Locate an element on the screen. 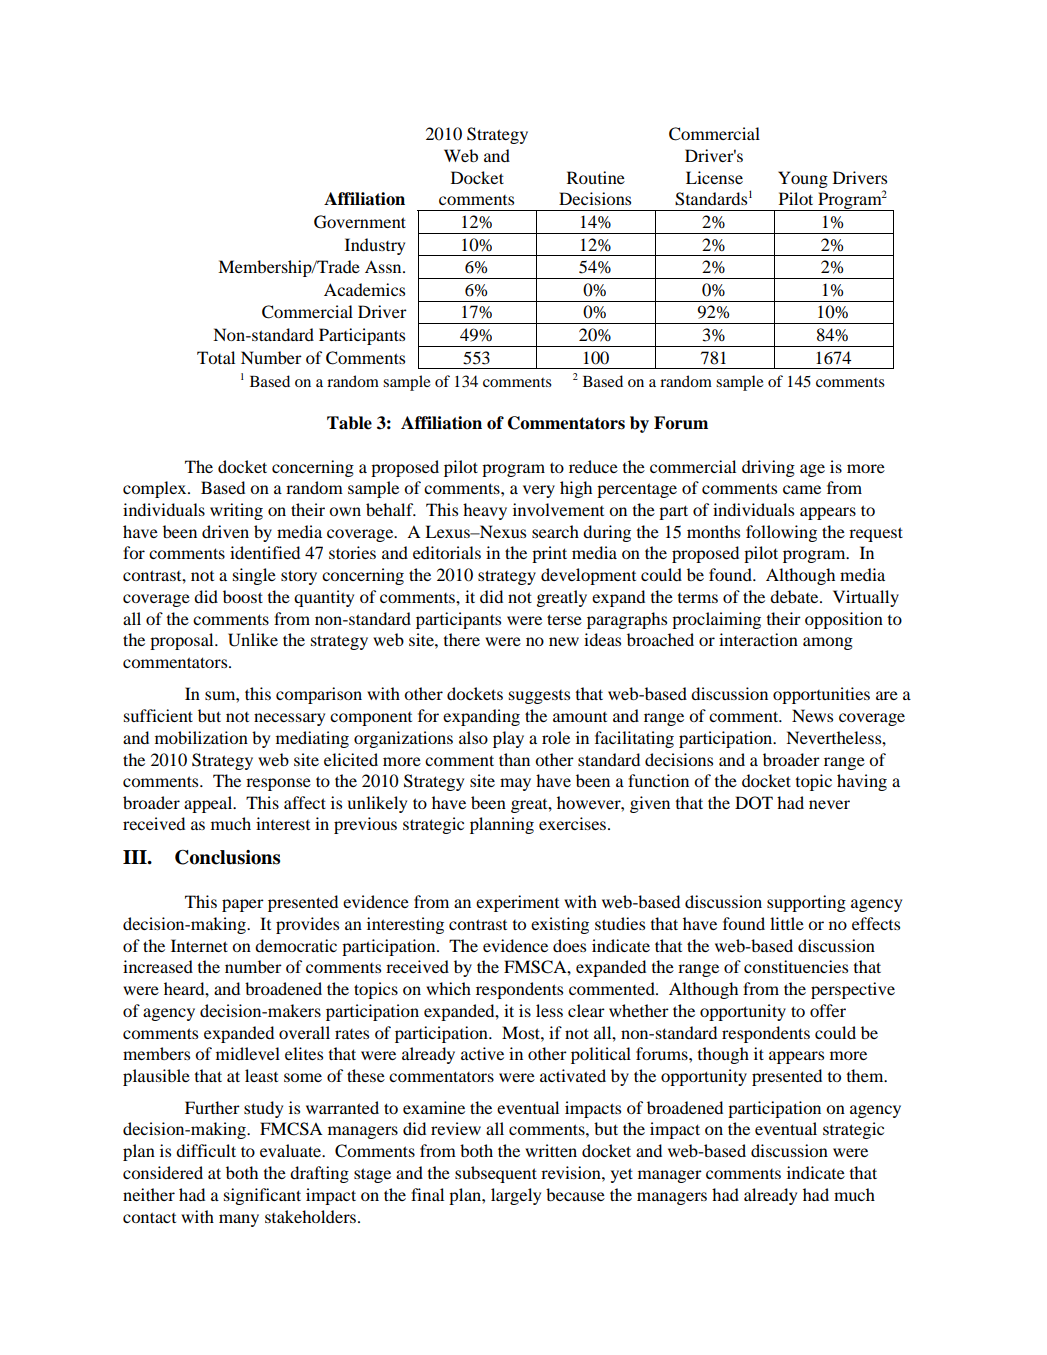 The image size is (1047, 1355). necessary is located at coordinates (289, 719).
